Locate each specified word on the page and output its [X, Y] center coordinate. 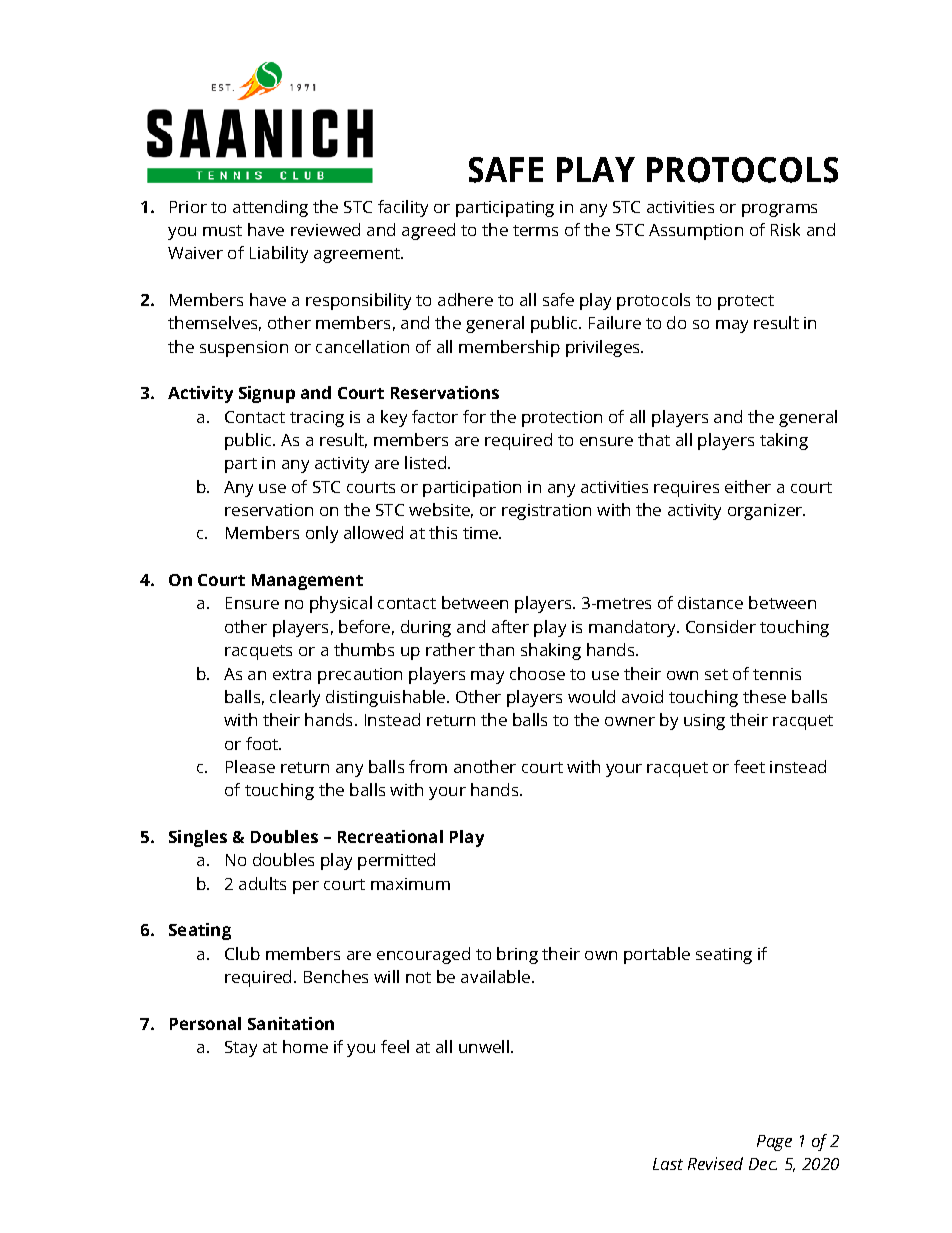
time [481, 533]
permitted [396, 861]
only [322, 534]
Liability [279, 254]
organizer [766, 512]
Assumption [696, 232]
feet [749, 766]
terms [535, 230]
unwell [484, 1046]
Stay [241, 1049]
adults [262, 883]
